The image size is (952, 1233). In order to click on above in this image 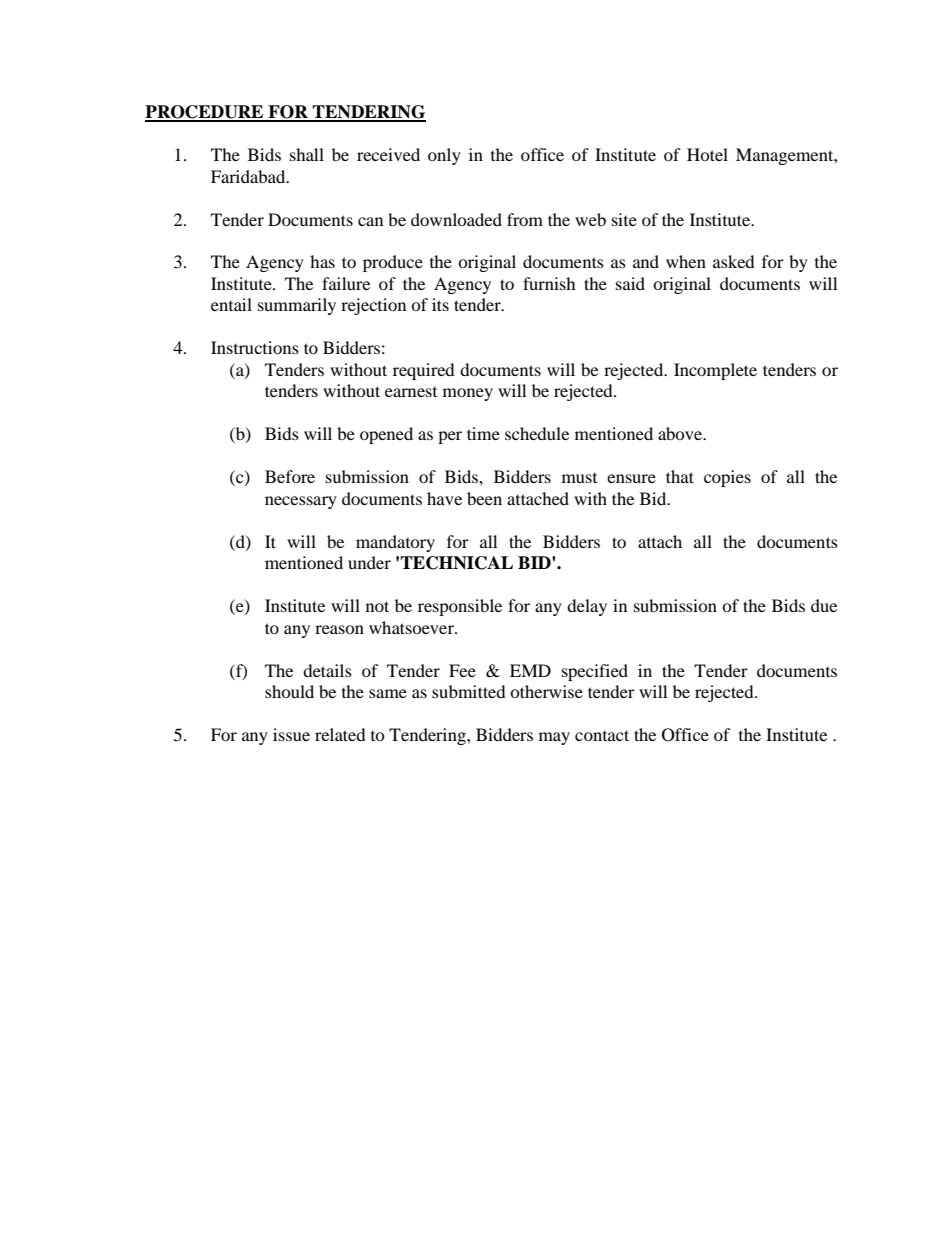, I will do `click(681, 433)`.
